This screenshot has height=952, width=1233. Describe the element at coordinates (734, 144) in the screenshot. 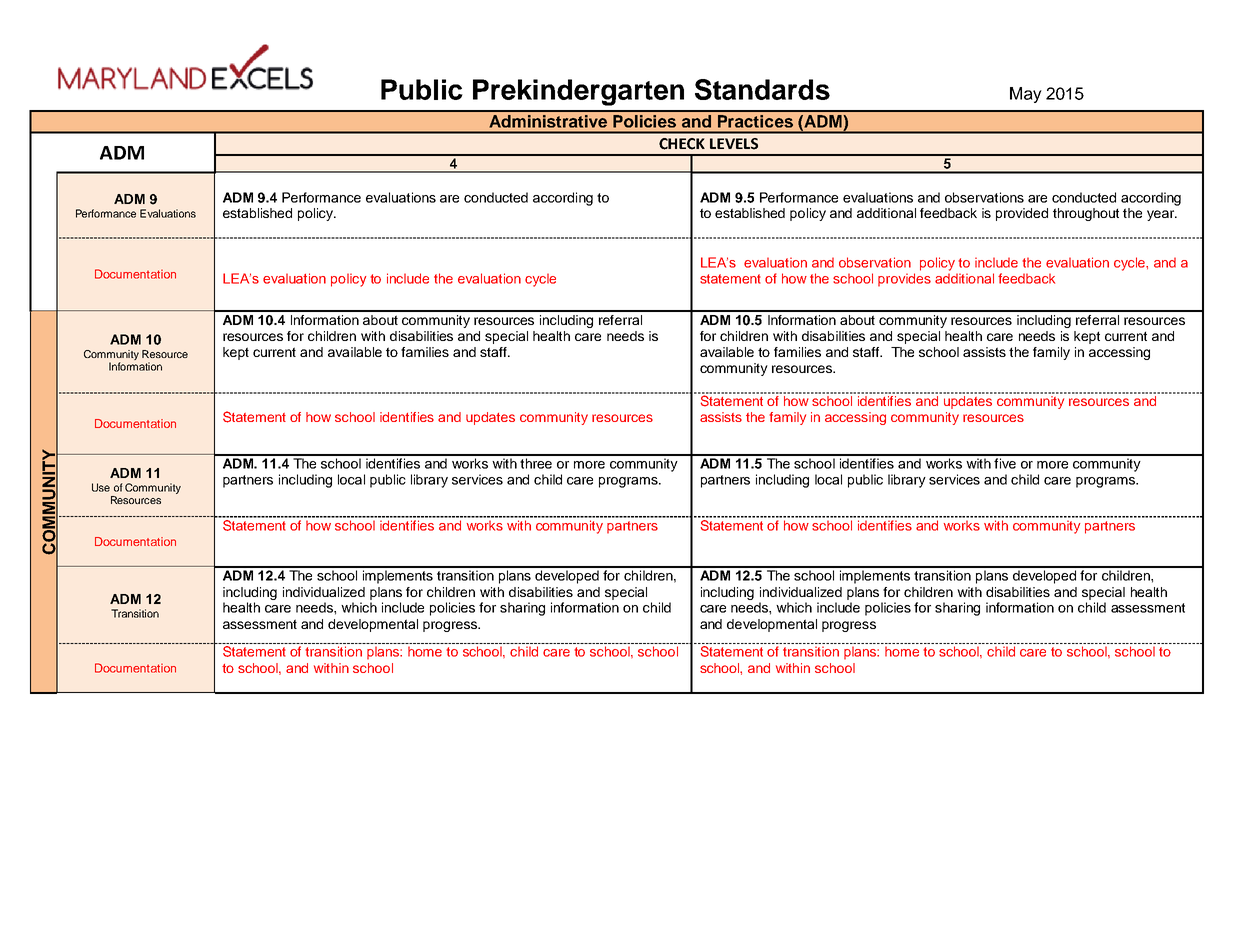

I see `LEVELS` at that location.
